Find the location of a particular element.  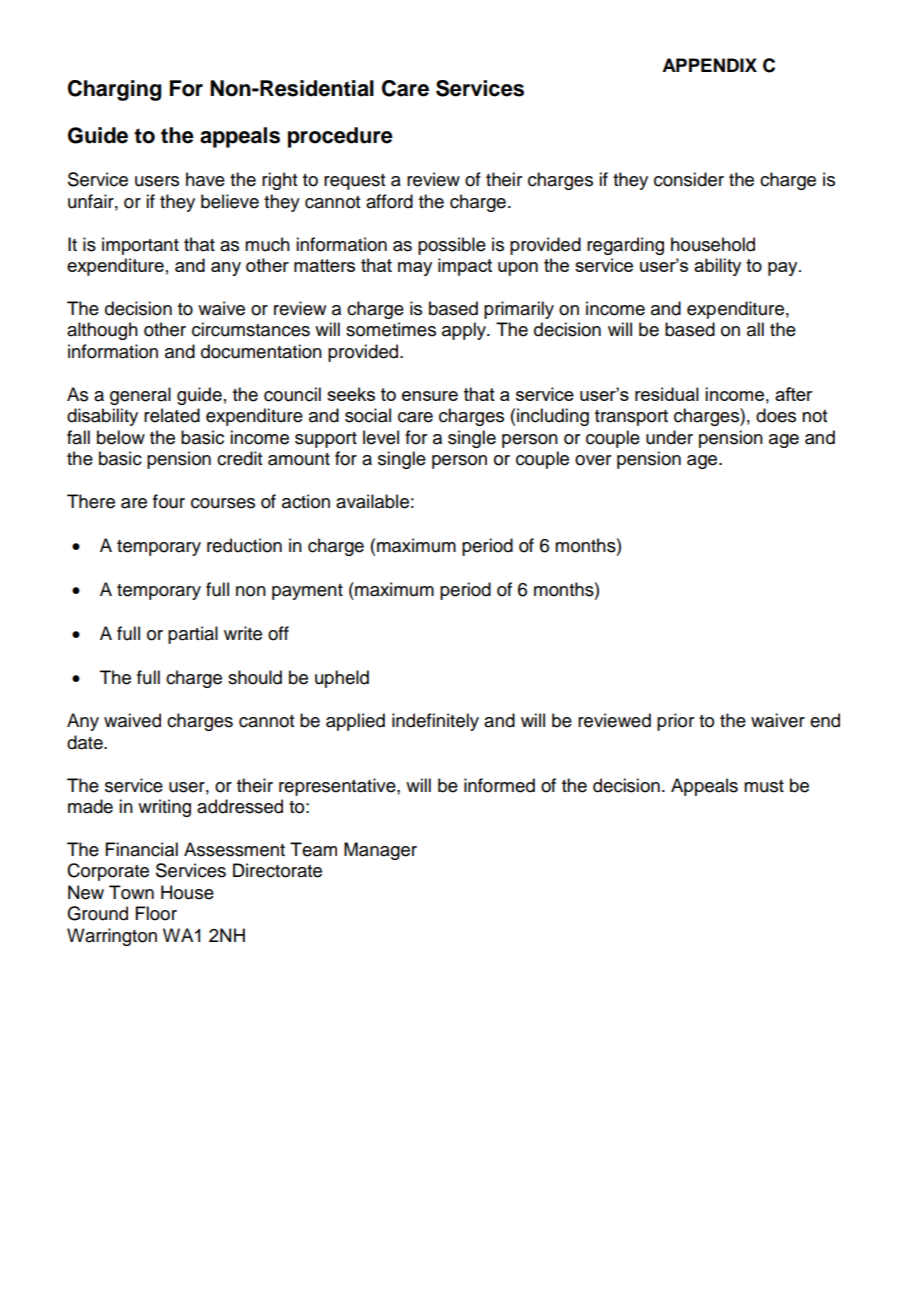

prior is located at coordinates (675, 722).
